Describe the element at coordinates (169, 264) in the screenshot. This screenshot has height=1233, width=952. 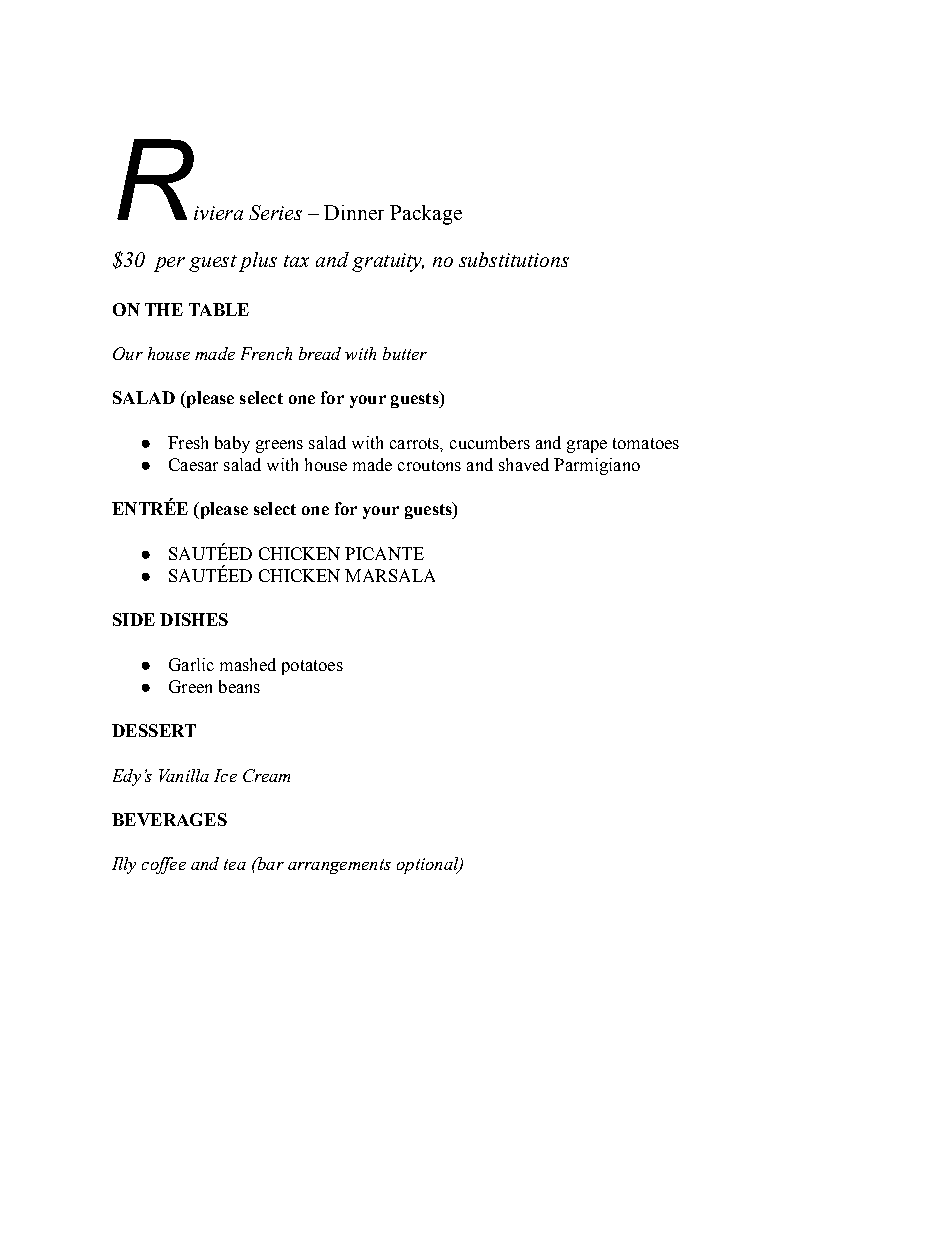
I see `per` at that location.
